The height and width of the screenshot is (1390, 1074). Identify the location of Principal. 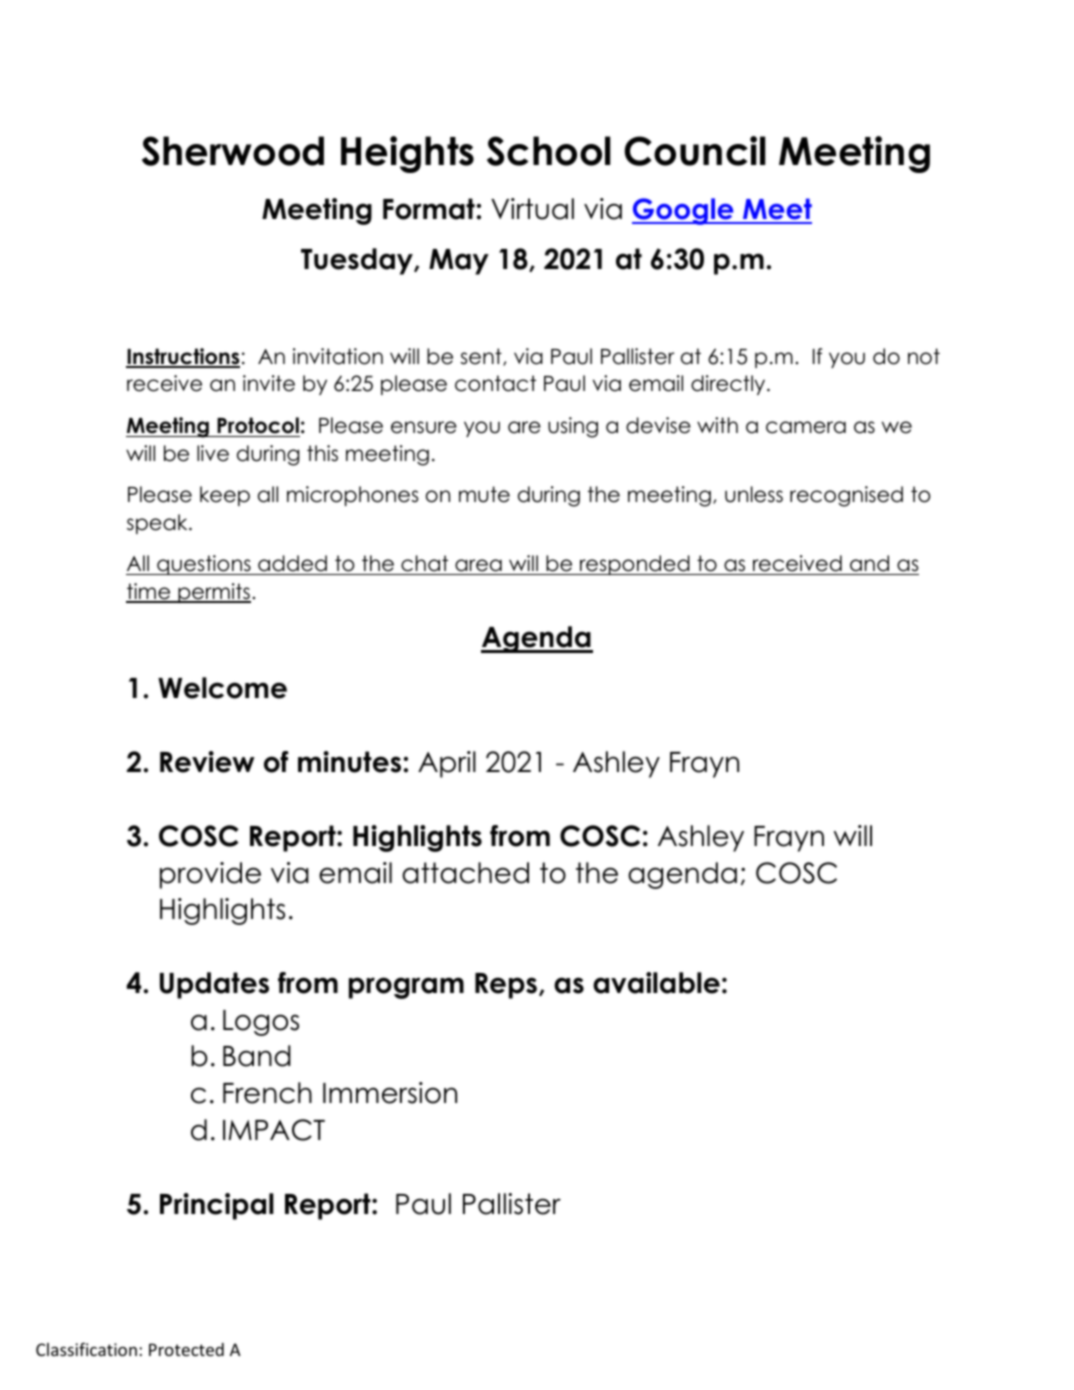
(217, 1206).
